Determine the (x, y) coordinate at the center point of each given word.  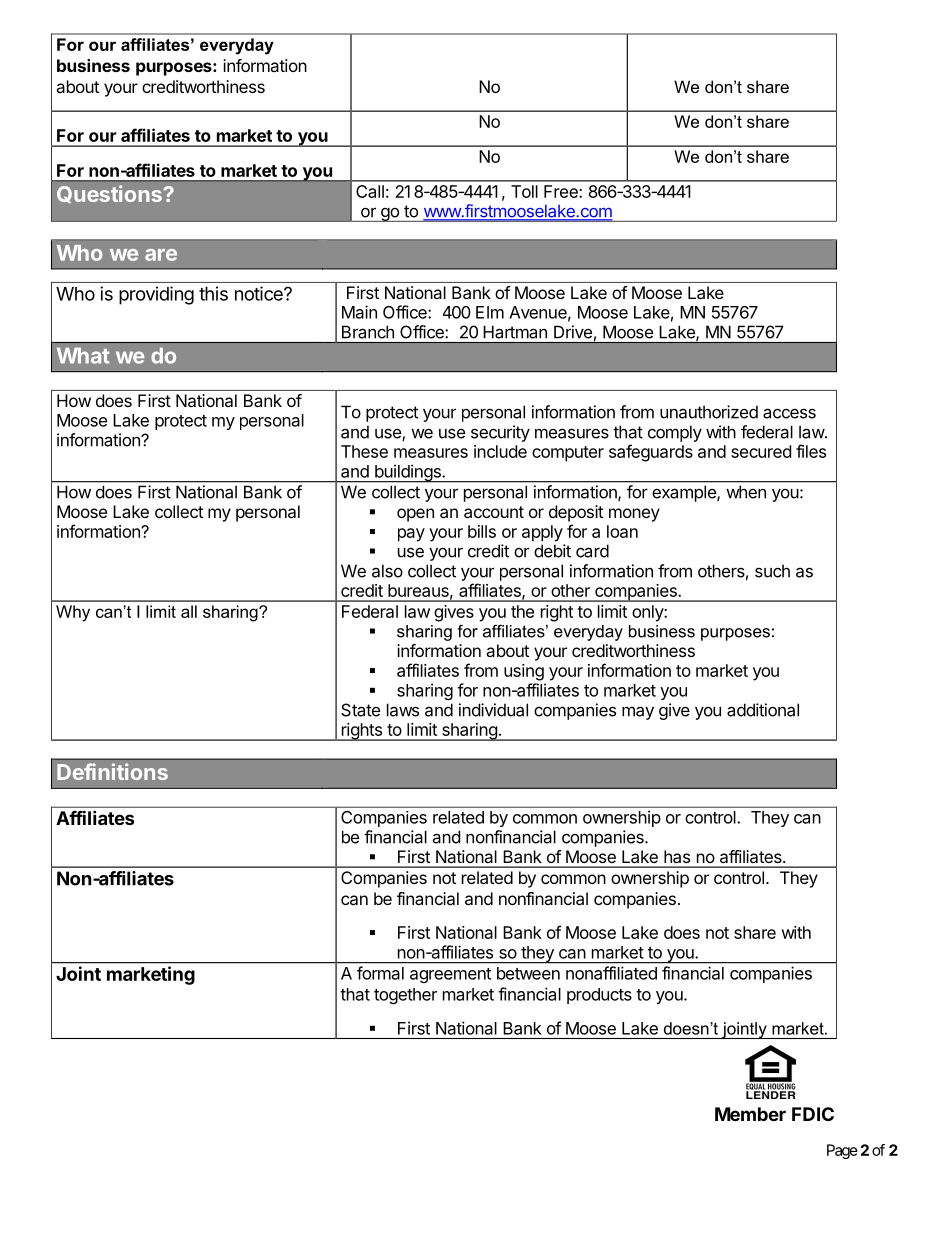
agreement (450, 975)
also (387, 571)
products (599, 996)
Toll (524, 191)
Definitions (112, 771)
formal (380, 973)
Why (73, 613)
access (789, 413)
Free (562, 191)
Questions (110, 194)
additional (763, 710)
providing (156, 295)
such (772, 571)
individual (493, 710)
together (405, 996)
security (500, 433)
